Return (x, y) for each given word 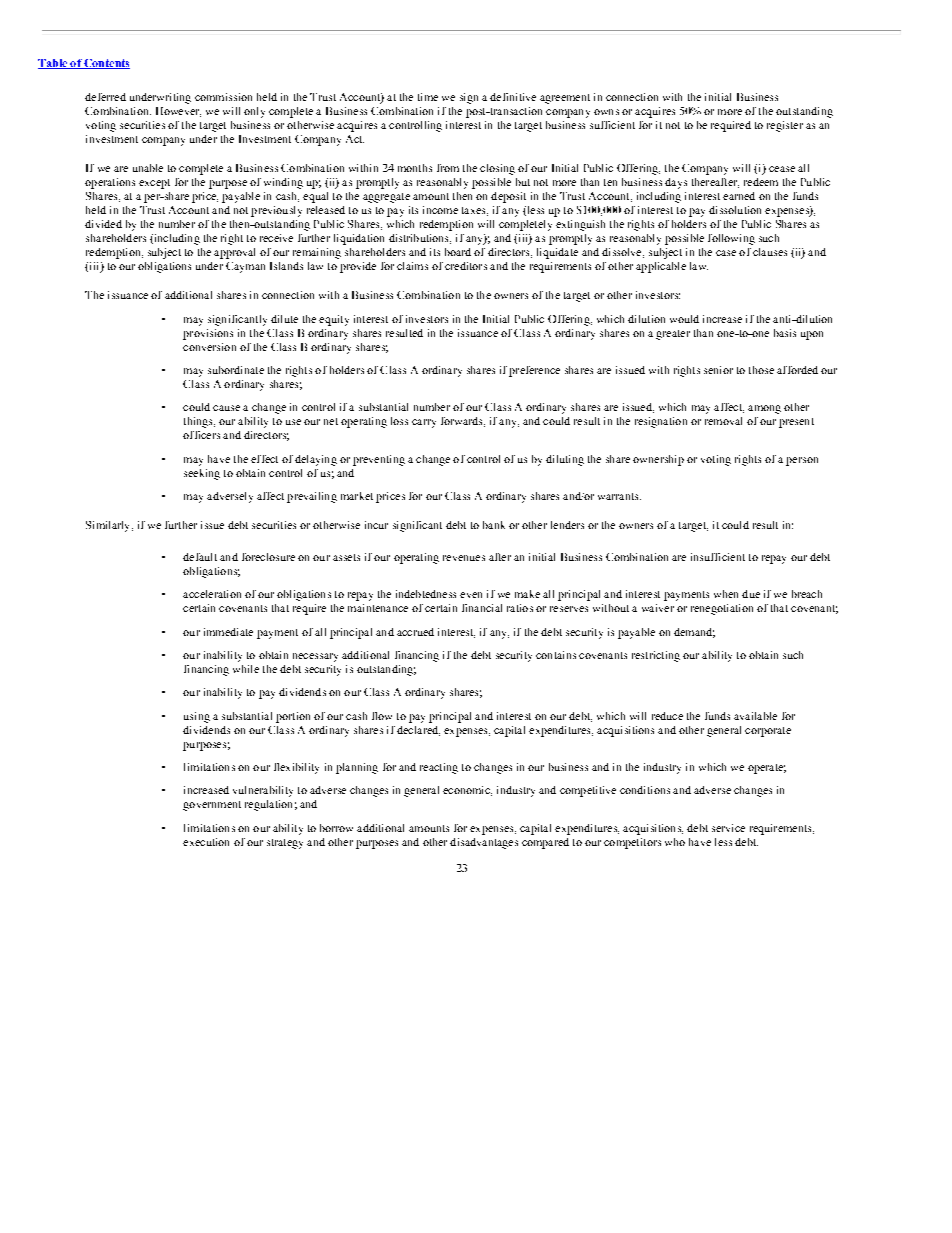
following (731, 239)
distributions (420, 239)
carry (424, 423)
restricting (656, 656)
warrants (619, 496)
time (428, 97)
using (197, 717)
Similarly (109, 526)
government (212, 806)
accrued (415, 632)
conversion (209, 347)
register (785, 126)
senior (718, 370)
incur (376, 525)
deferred (105, 97)
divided (103, 224)
